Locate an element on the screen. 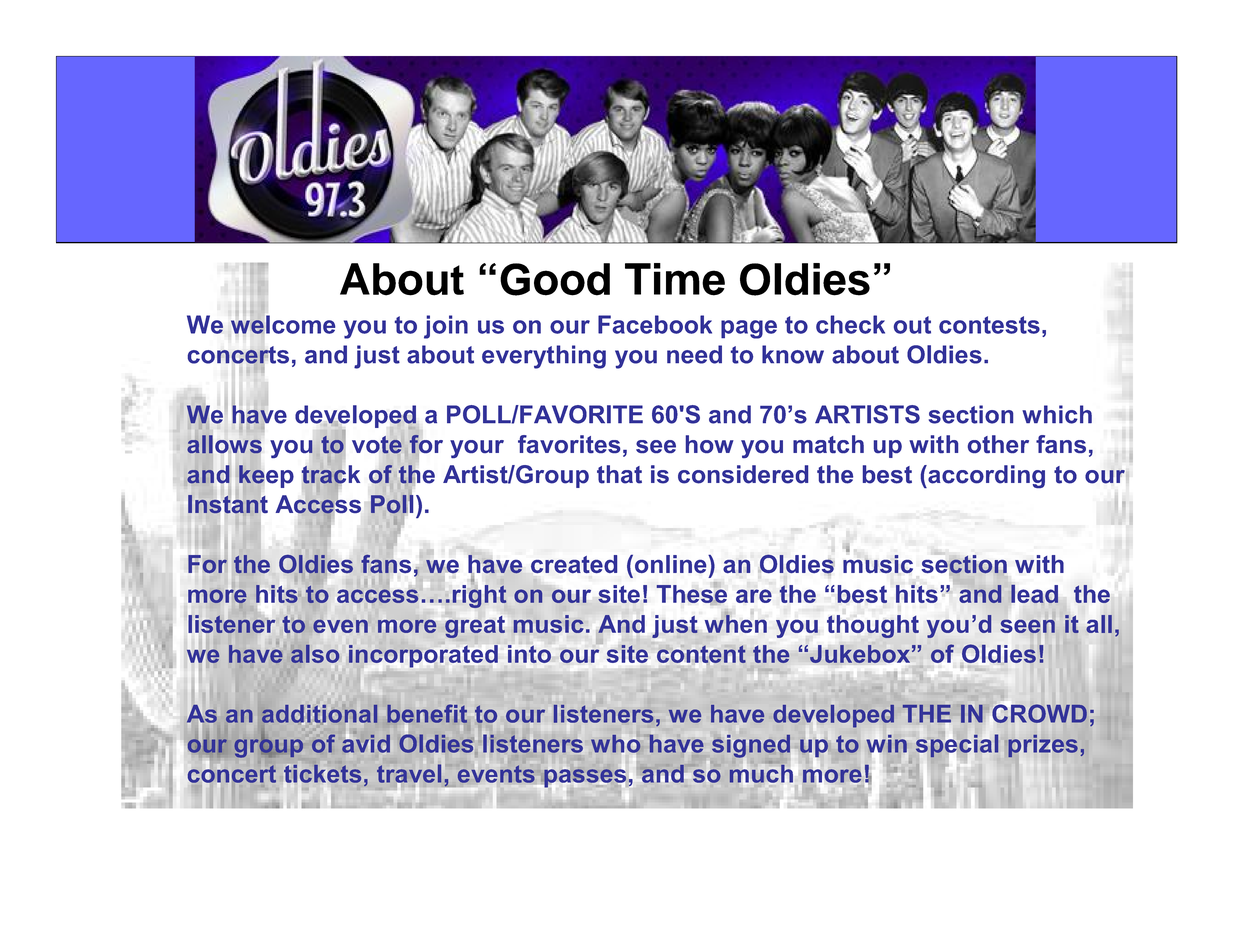  contests is located at coordinates (989, 325).
